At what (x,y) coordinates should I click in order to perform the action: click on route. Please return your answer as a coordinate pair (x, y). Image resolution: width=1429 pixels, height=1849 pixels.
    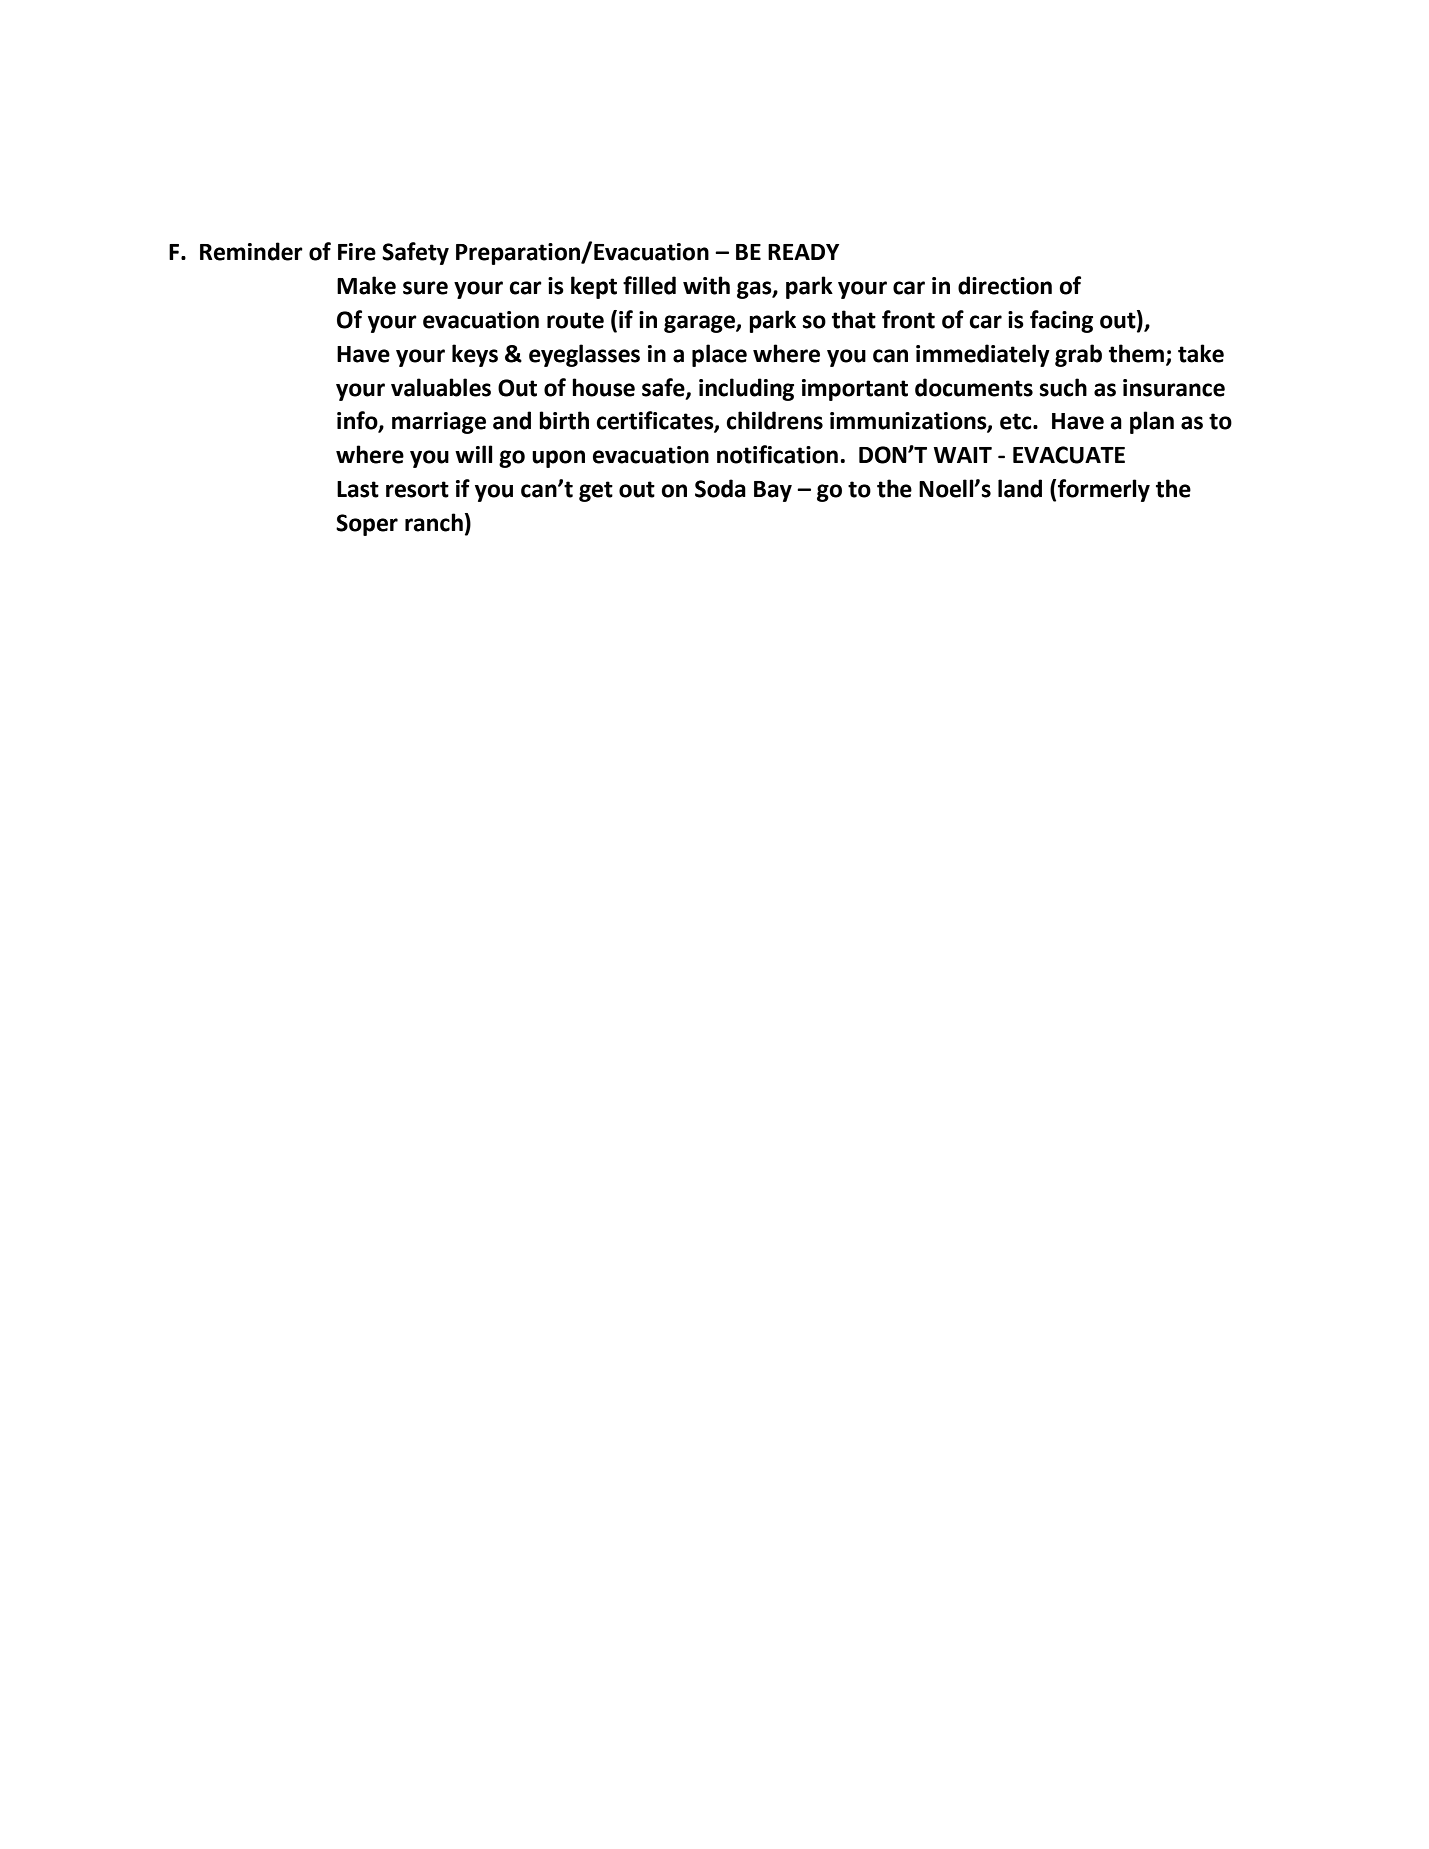
    Looking at the image, I should click on (575, 320).
